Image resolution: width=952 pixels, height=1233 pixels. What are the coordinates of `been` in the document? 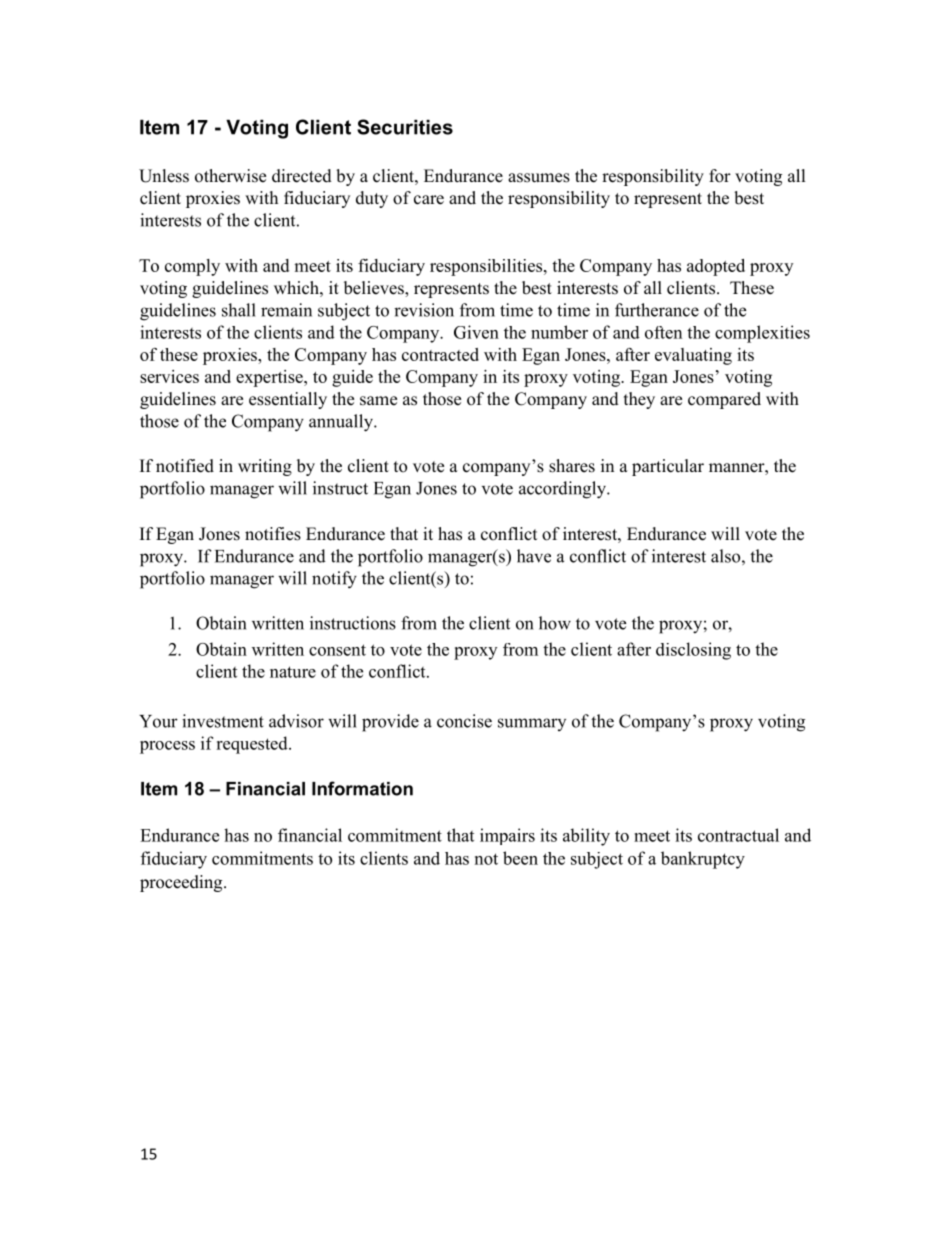 It's located at (520, 858).
